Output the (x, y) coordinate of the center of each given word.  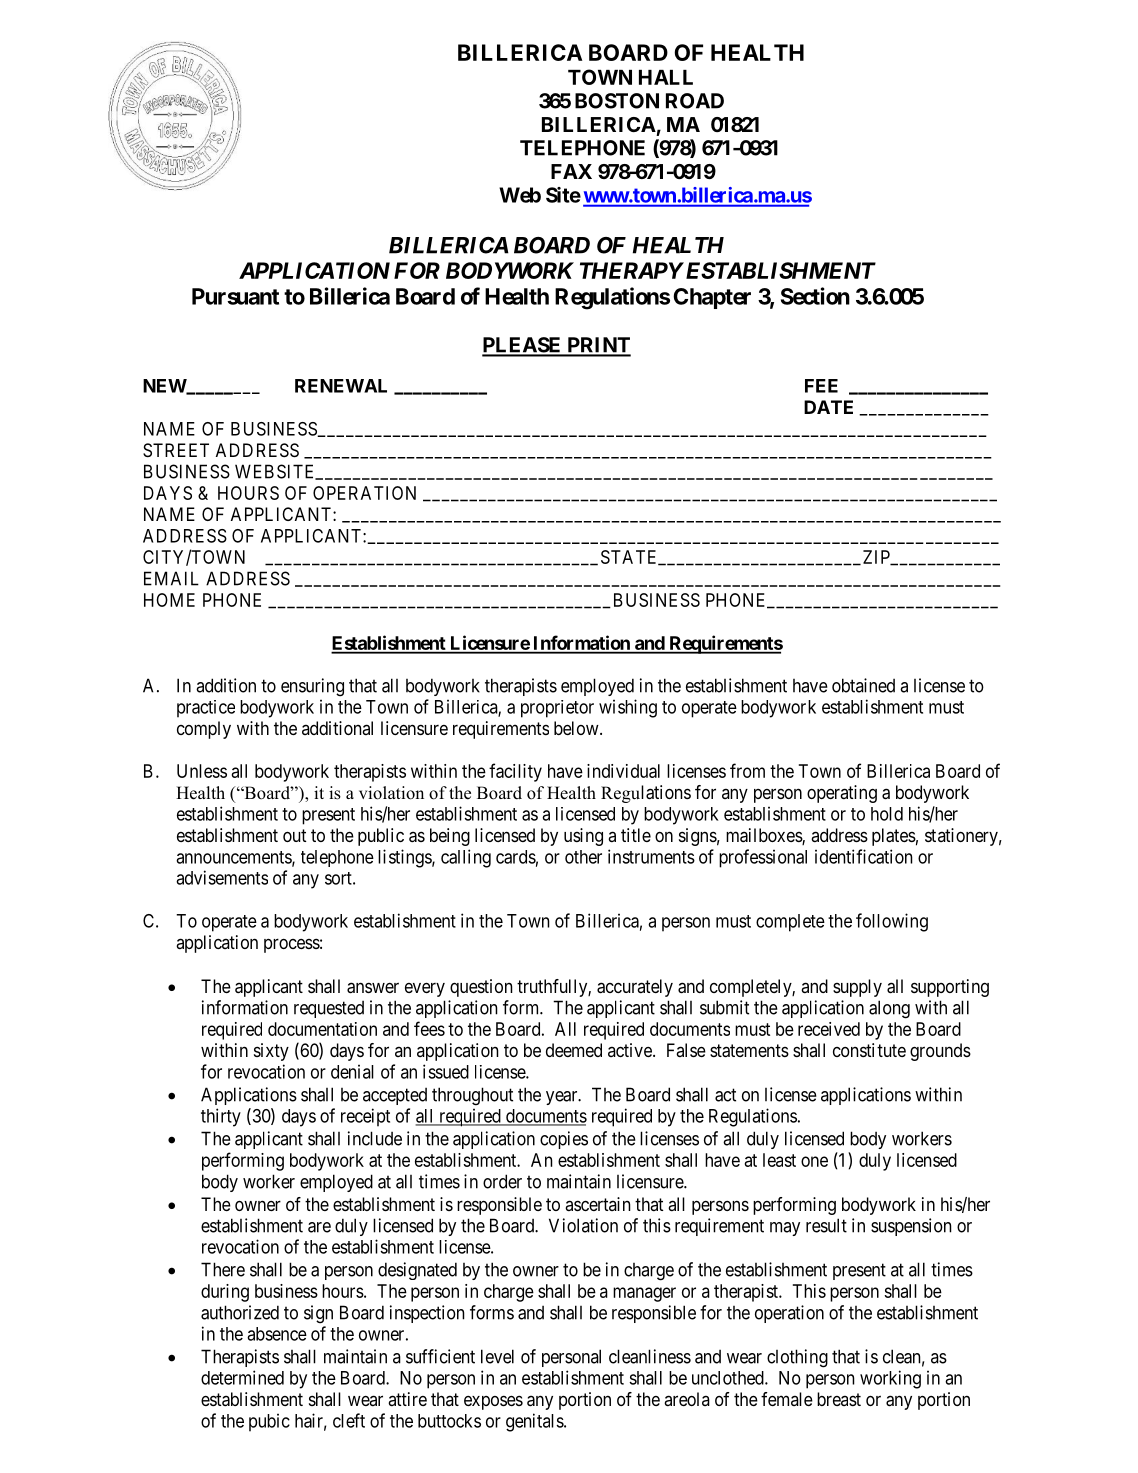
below (577, 728)
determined (242, 1377)
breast (839, 1399)
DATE (828, 407)
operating (842, 794)
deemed (574, 1050)
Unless (202, 771)
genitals (535, 1422)
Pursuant (235, 296)
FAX (571, 171)
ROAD (695, 101)
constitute (869, 1050)
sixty (271, 1052)
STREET (176, 450)
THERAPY (632, 270)
